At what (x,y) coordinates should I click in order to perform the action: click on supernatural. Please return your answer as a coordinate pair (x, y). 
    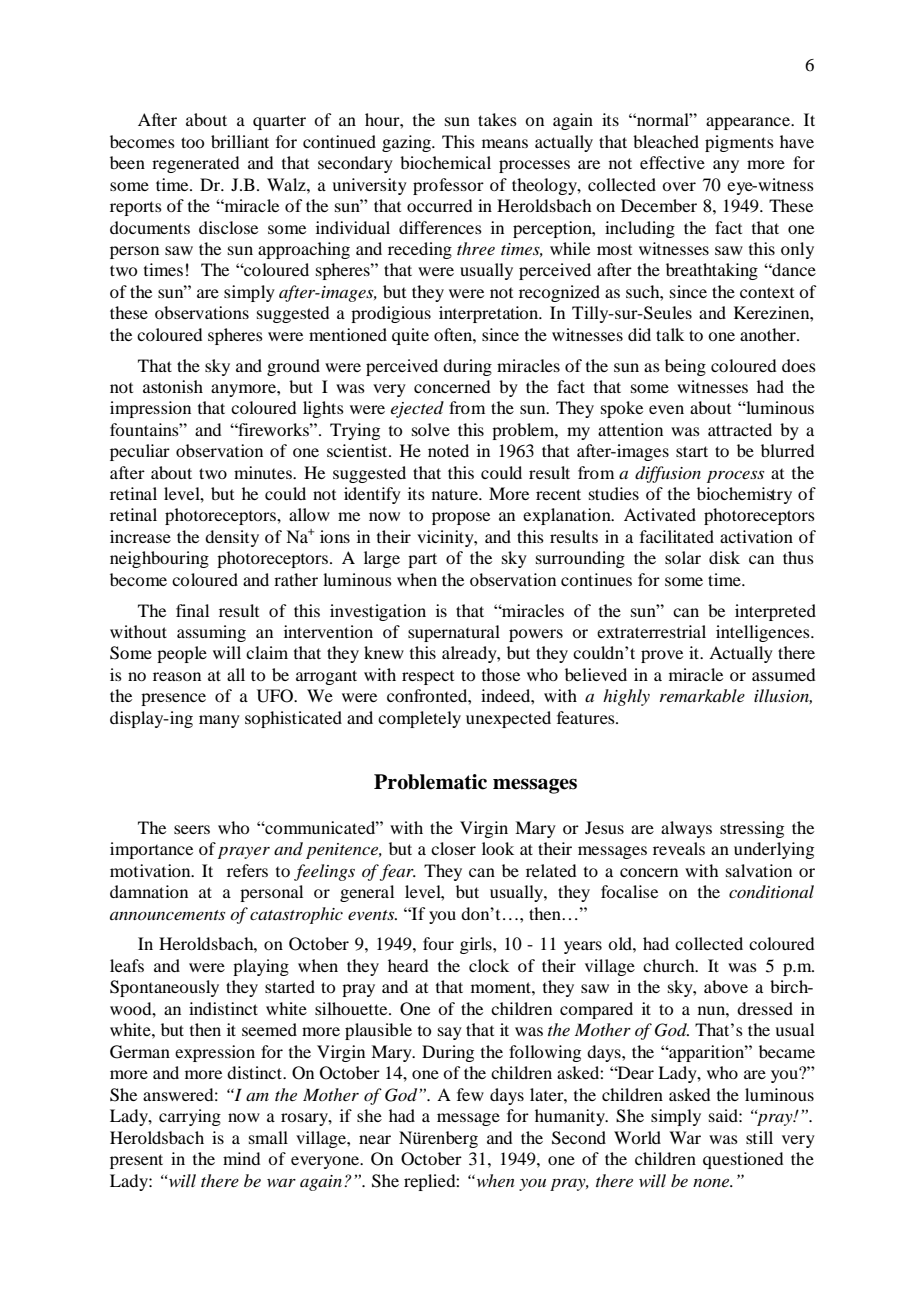
    Looking at the image, I should click on (454, 633).
